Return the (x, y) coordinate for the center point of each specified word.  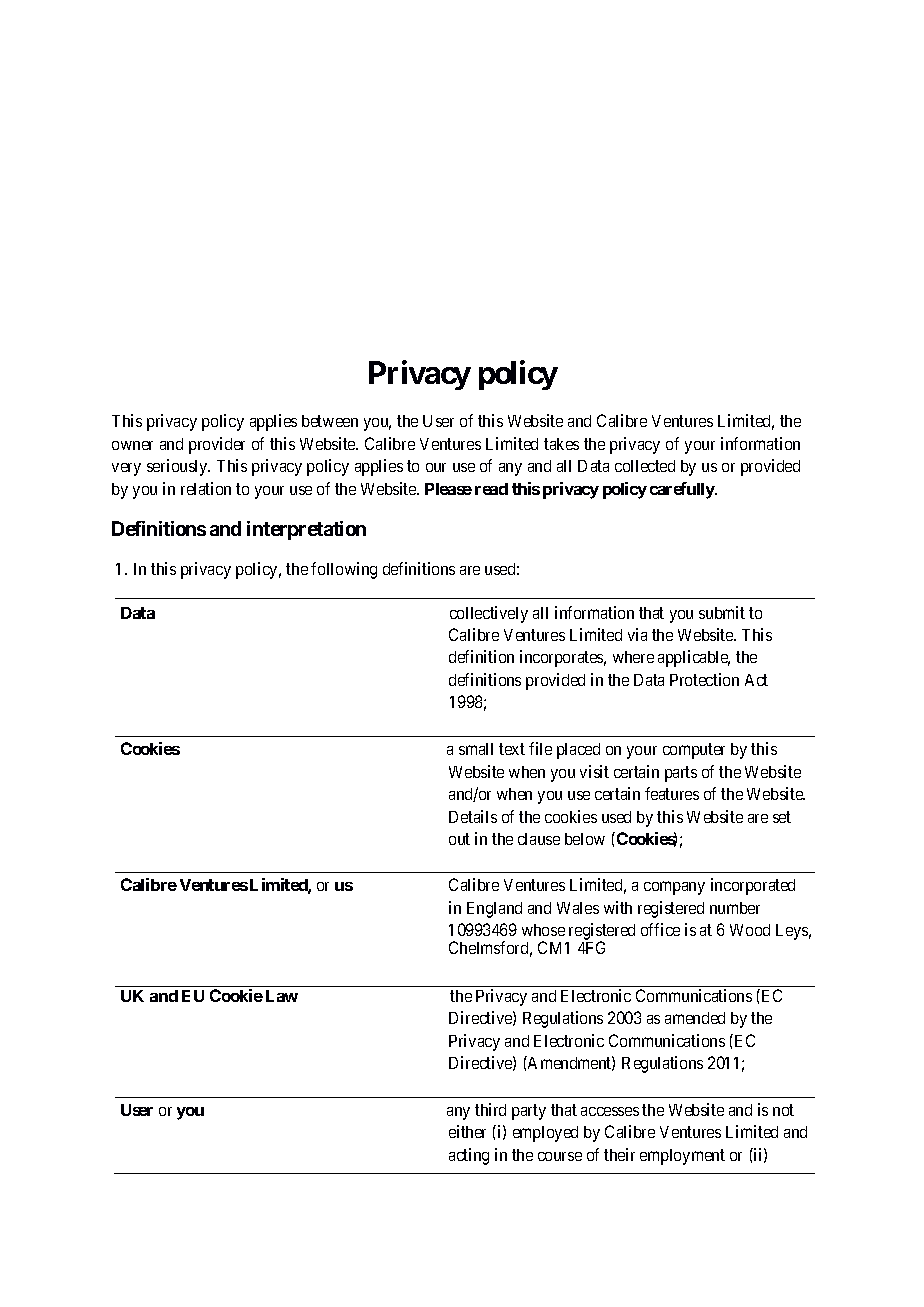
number (735, 908)
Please (448, 489)
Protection (704, 679)
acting (469, 1156)
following (344, 570)
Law (282, 996)
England (494, 910)
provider (217, 445)
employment (682, 1157)
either (467, 1131)
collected (645, 466)
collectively (489, 614)
